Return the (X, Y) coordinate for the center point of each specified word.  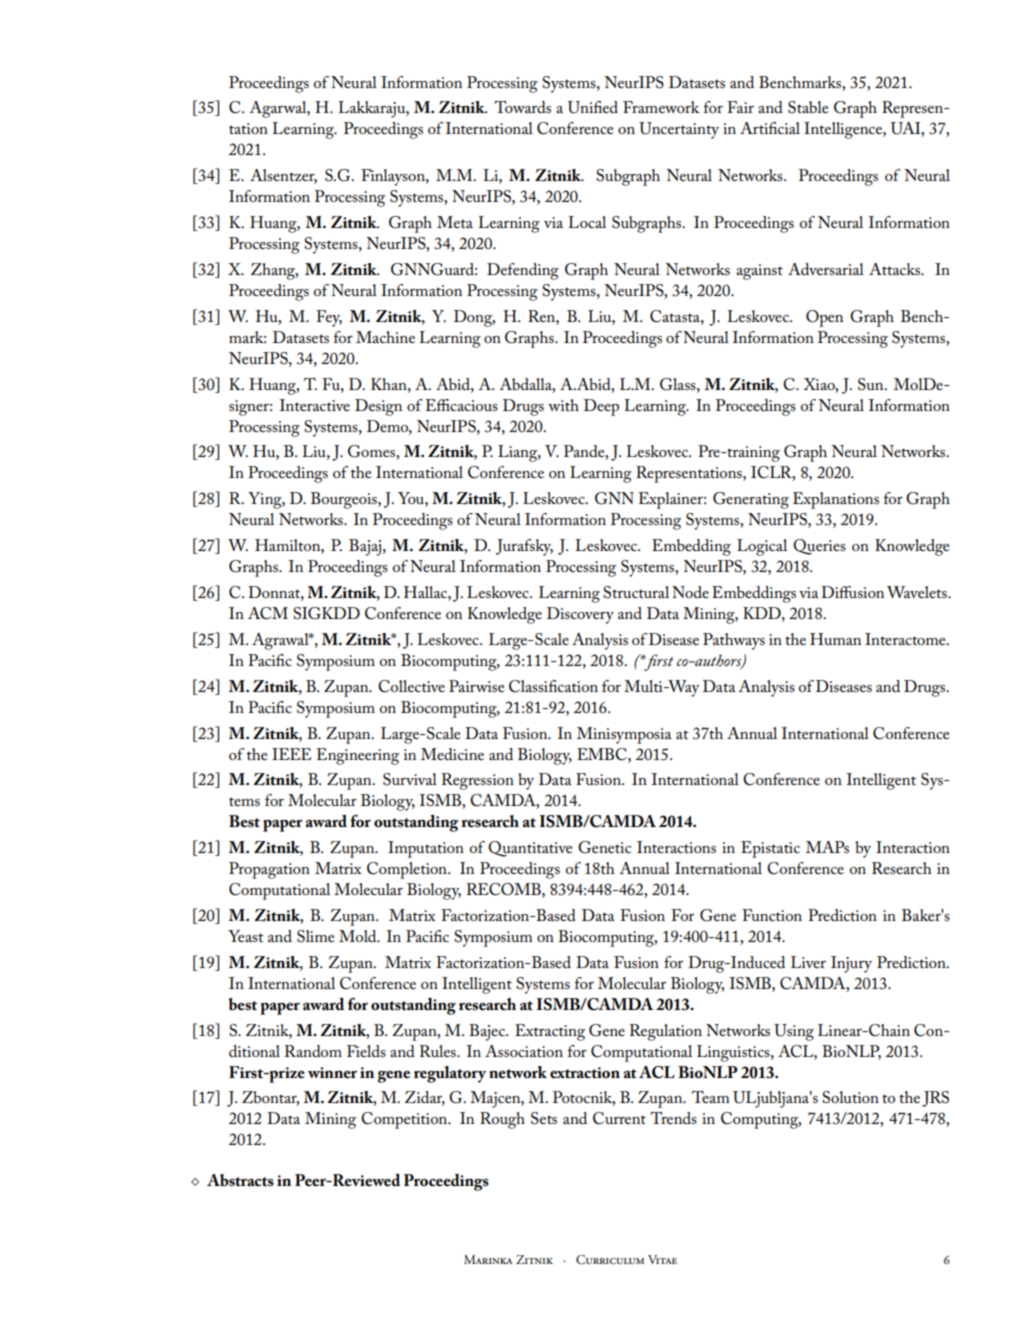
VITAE (662, 1259)
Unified (593, 107)
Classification (553, 686)
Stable (808, 107)
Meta (455, 222)
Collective (411, 686)
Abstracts (240, 1180)
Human (835, 639)
